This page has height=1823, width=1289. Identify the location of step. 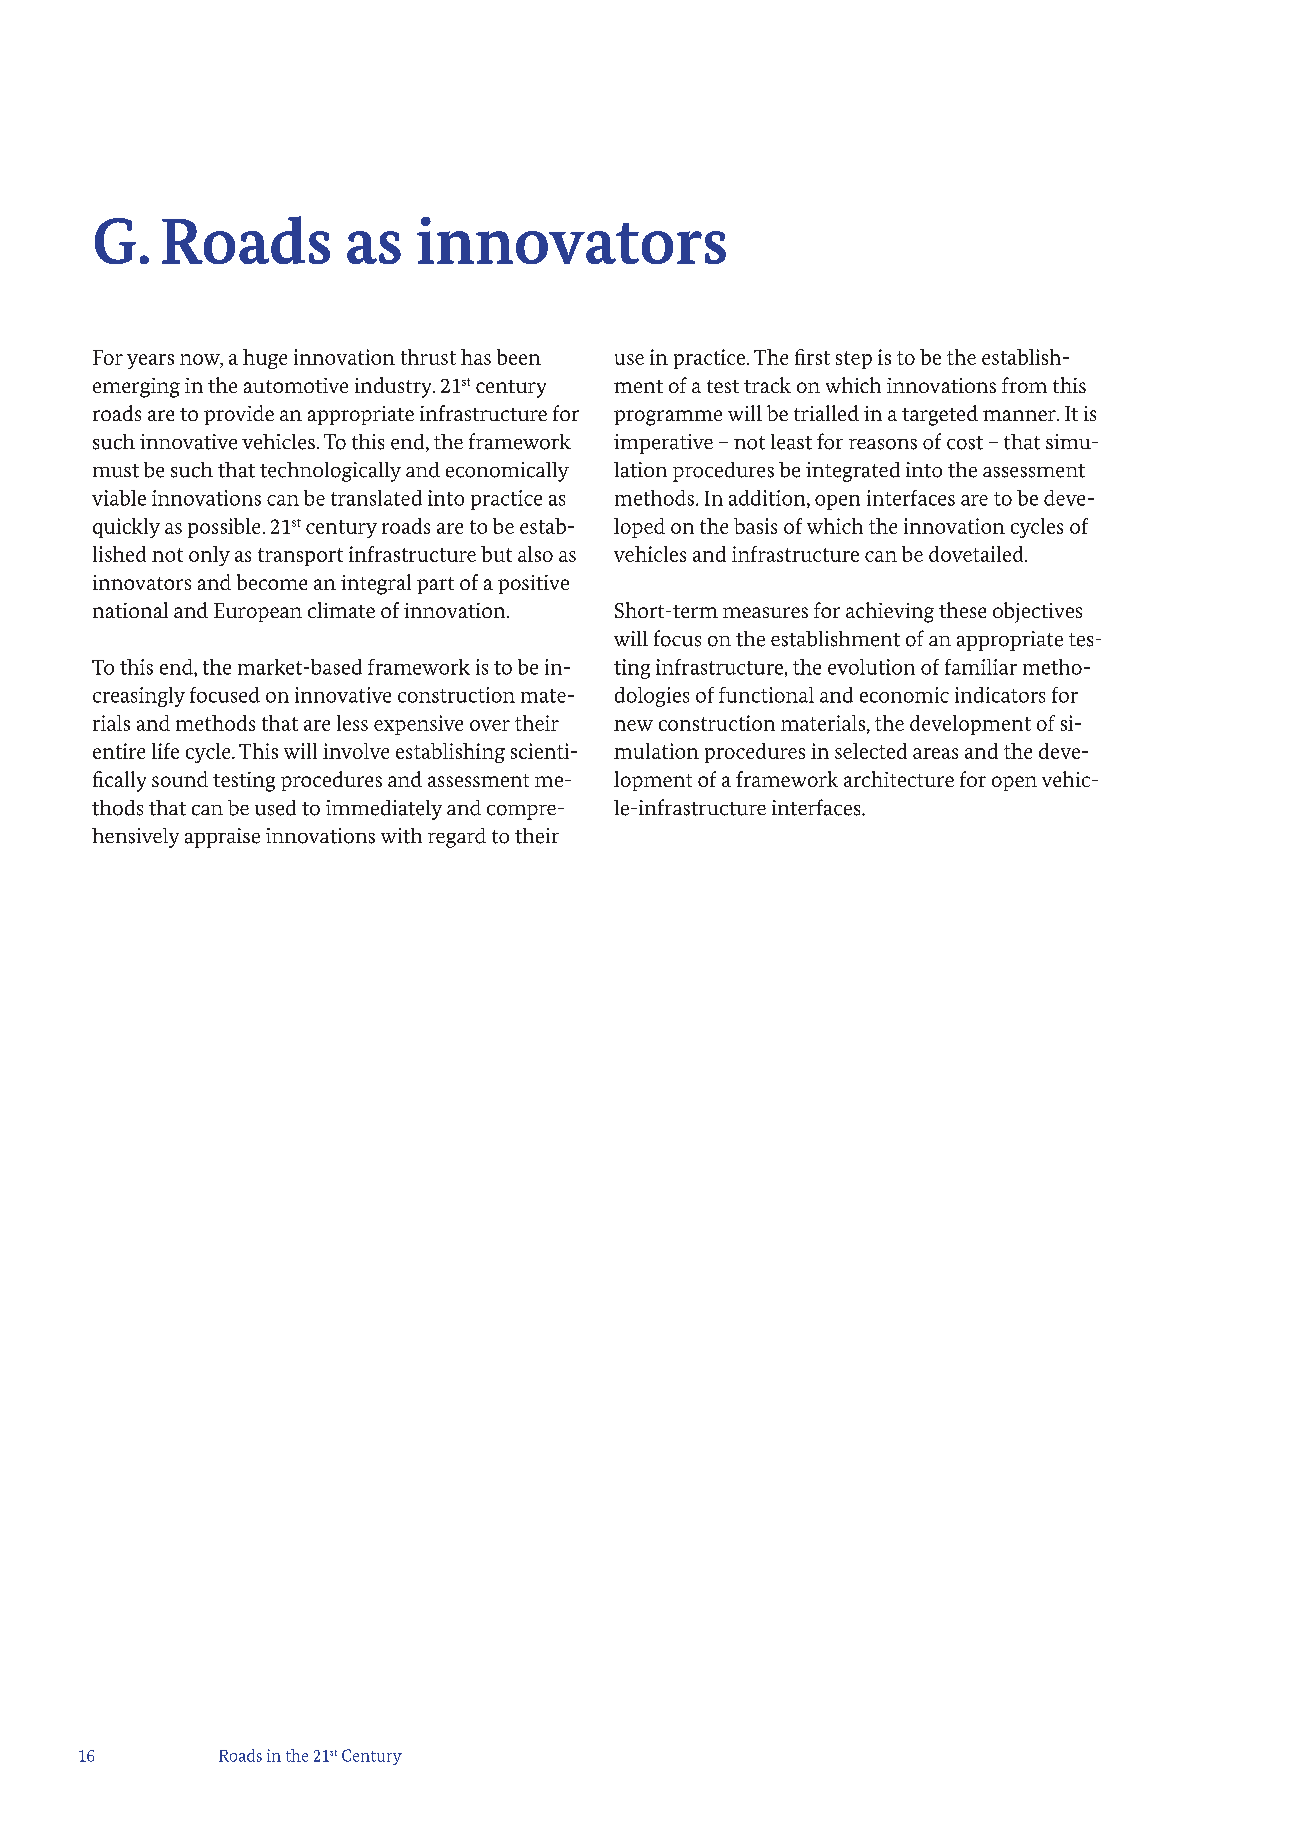
(854, 360).
